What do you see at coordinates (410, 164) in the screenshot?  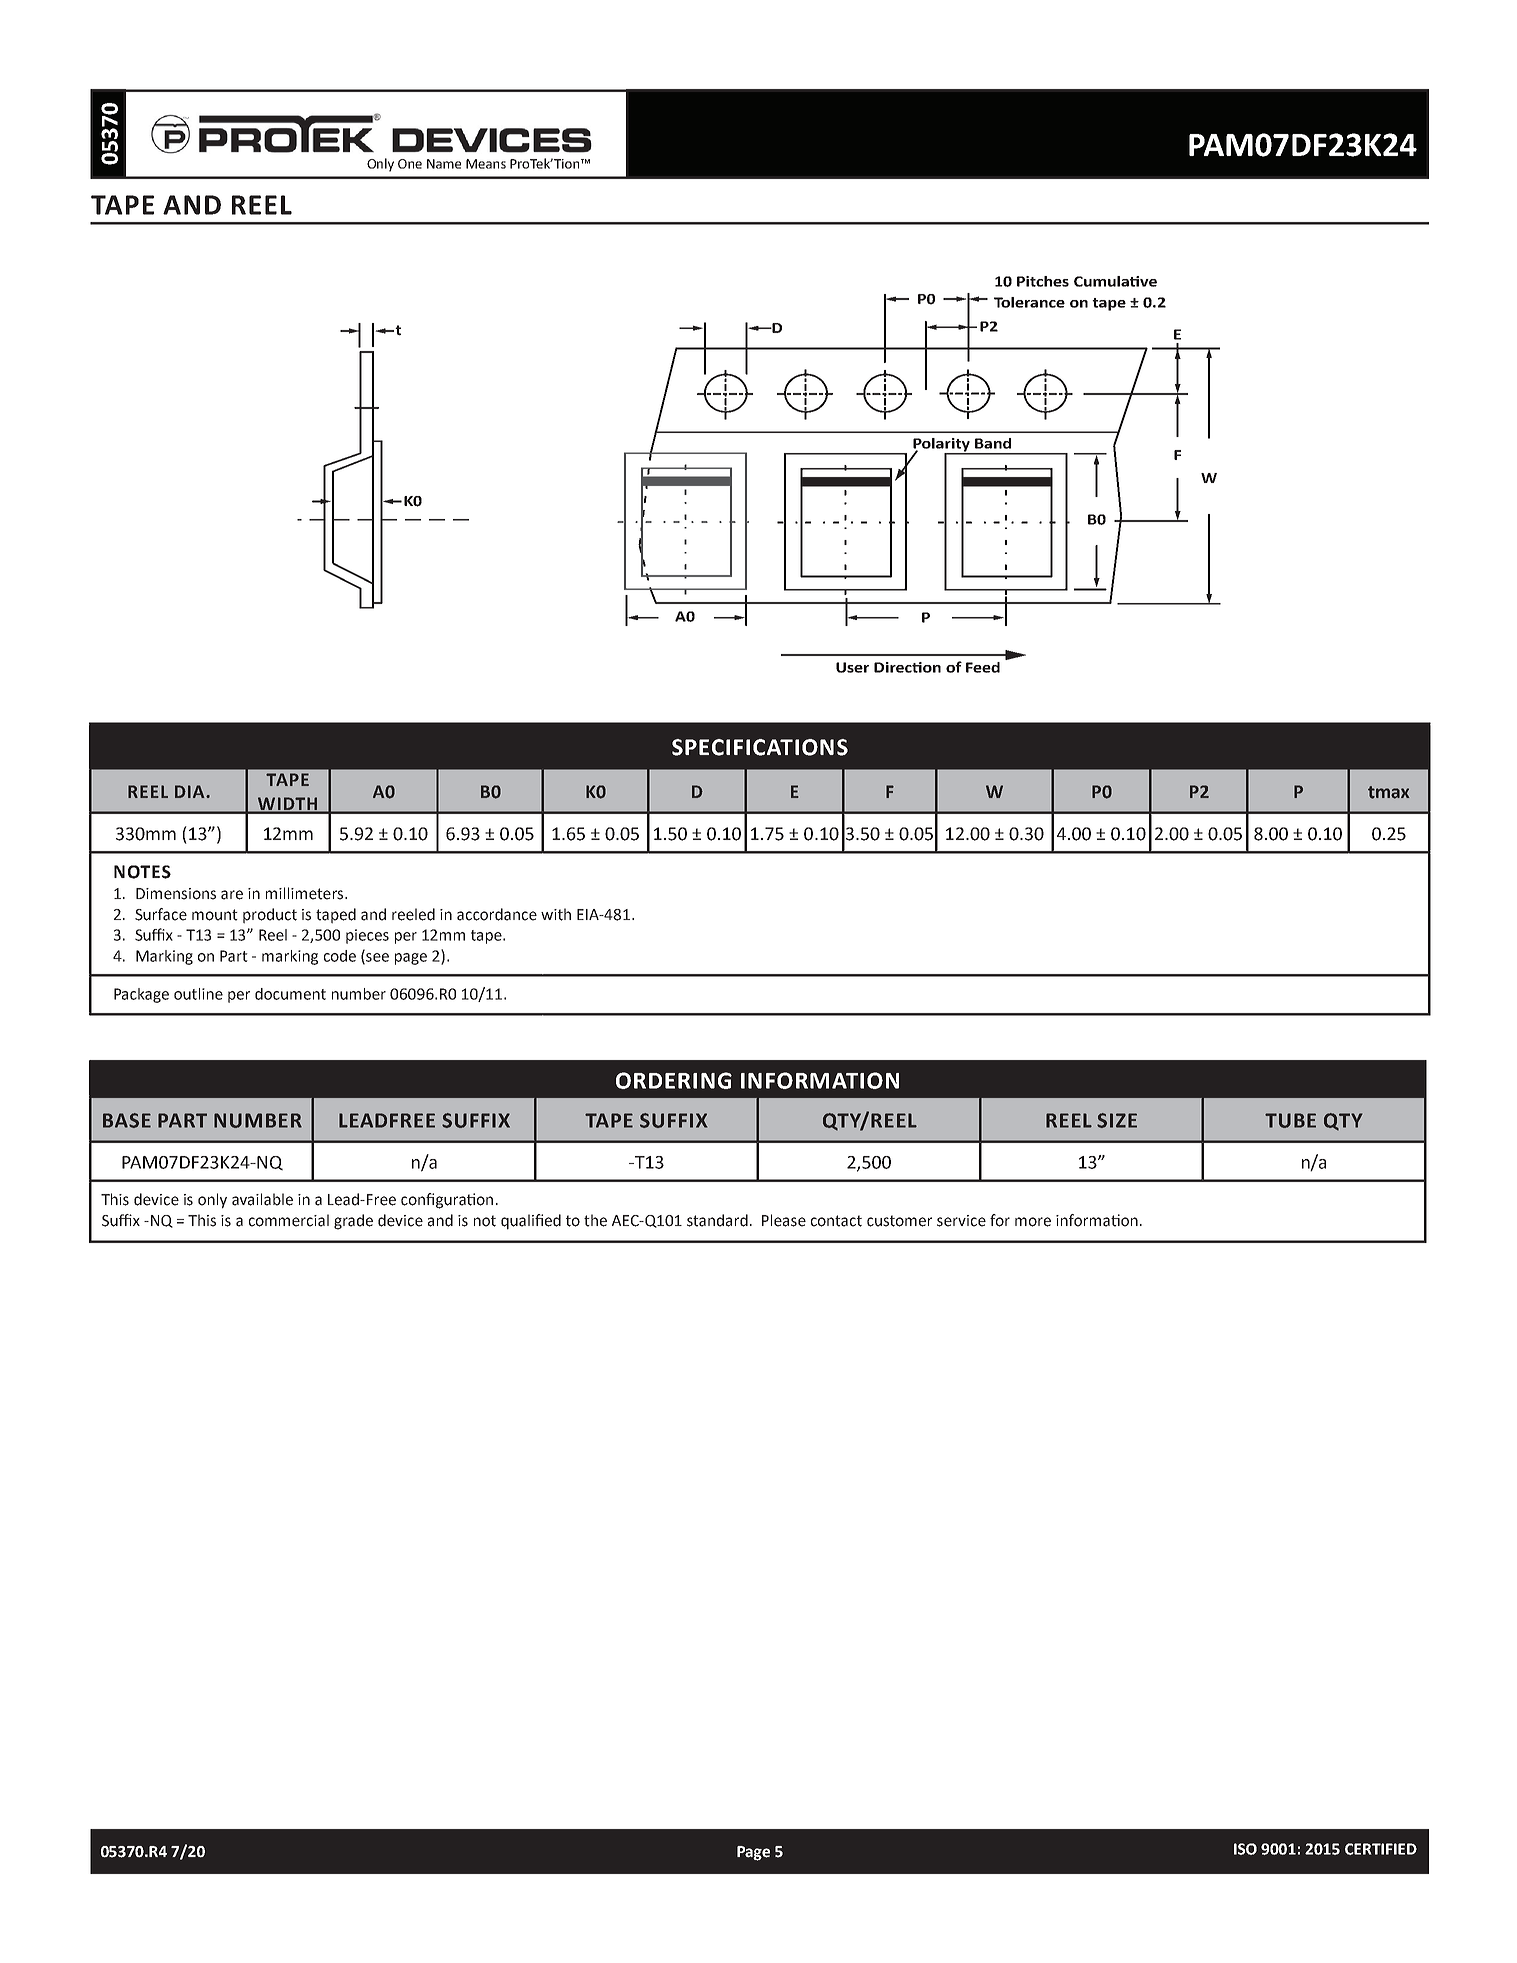 I see `One` at bounding box center [410, 164].
